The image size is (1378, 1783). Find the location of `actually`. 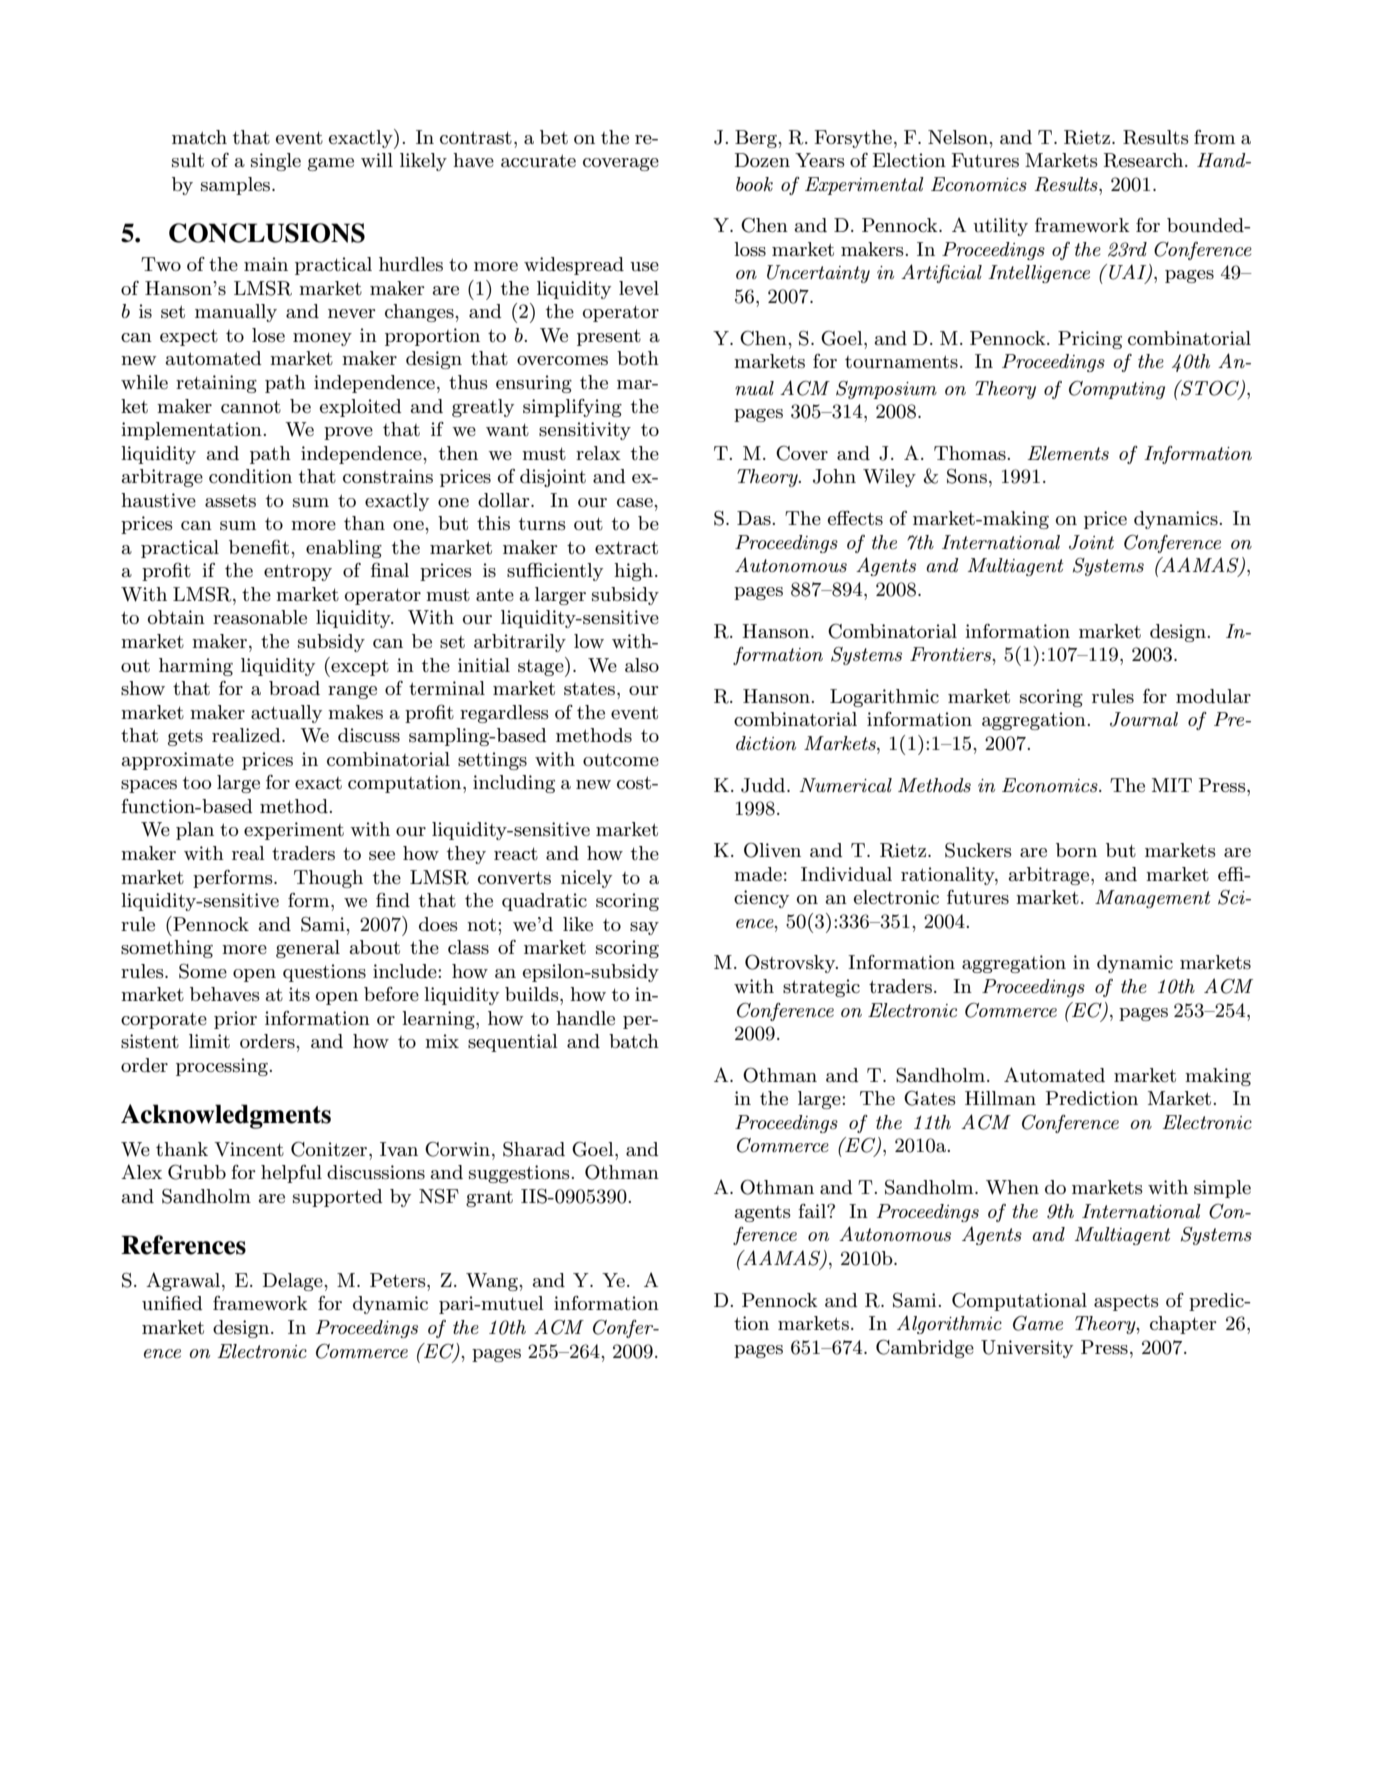

actually is located at coordinates (286, 714).
